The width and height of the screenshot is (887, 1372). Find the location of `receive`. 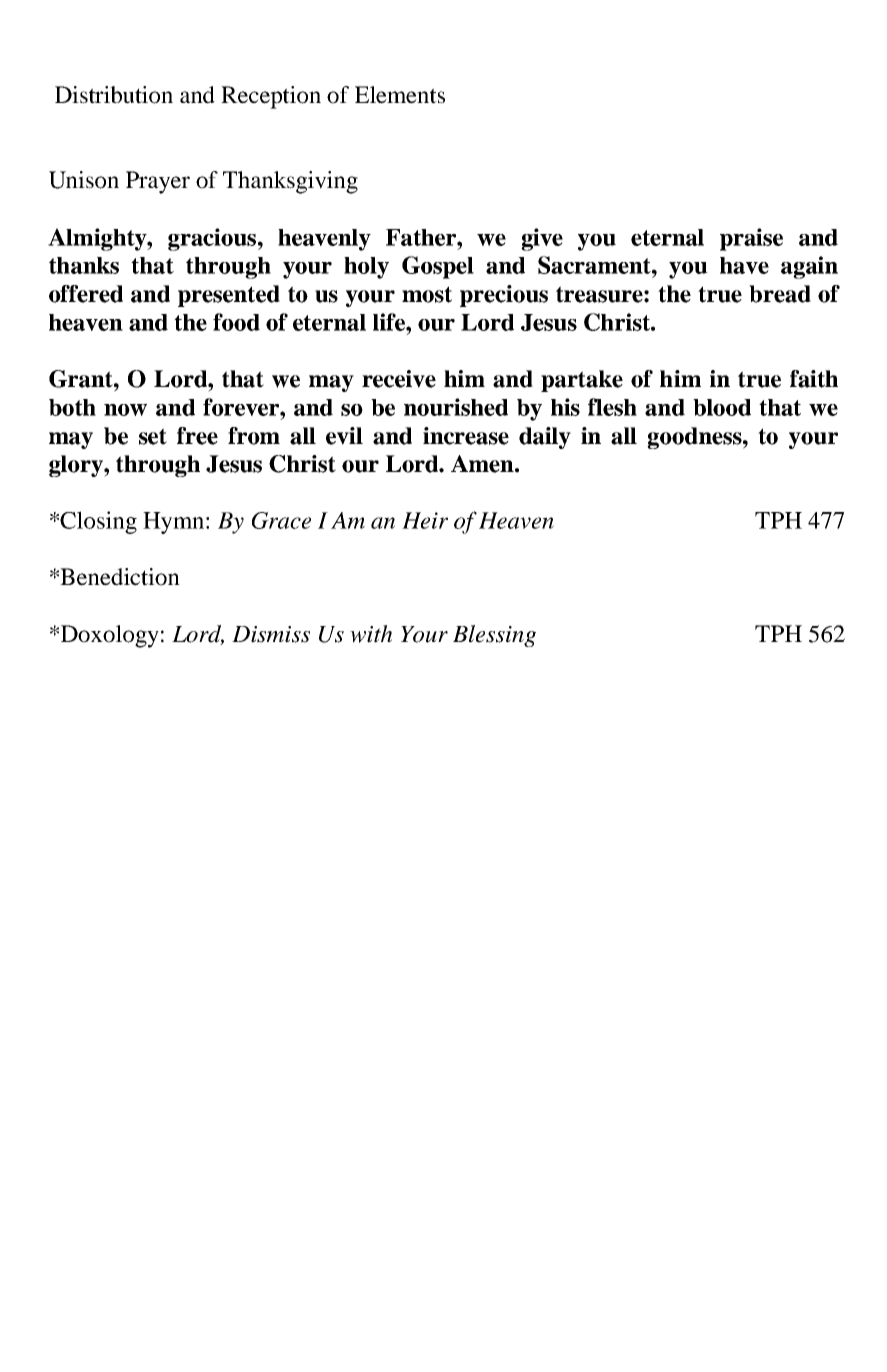

receive is located at coordinates (399, 379).
